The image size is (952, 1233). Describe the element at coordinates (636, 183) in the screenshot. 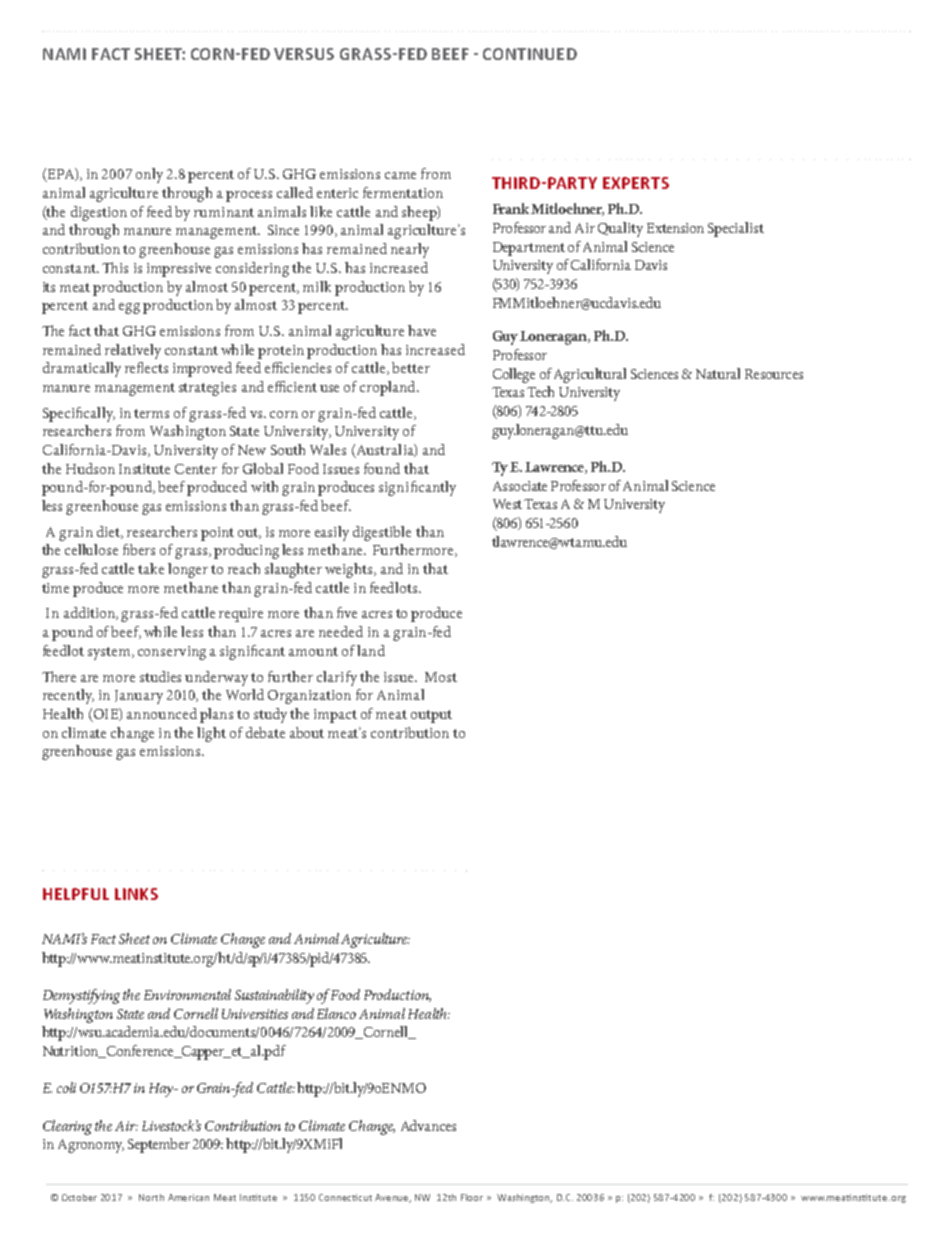

I see `EXPERTS` at that location.
